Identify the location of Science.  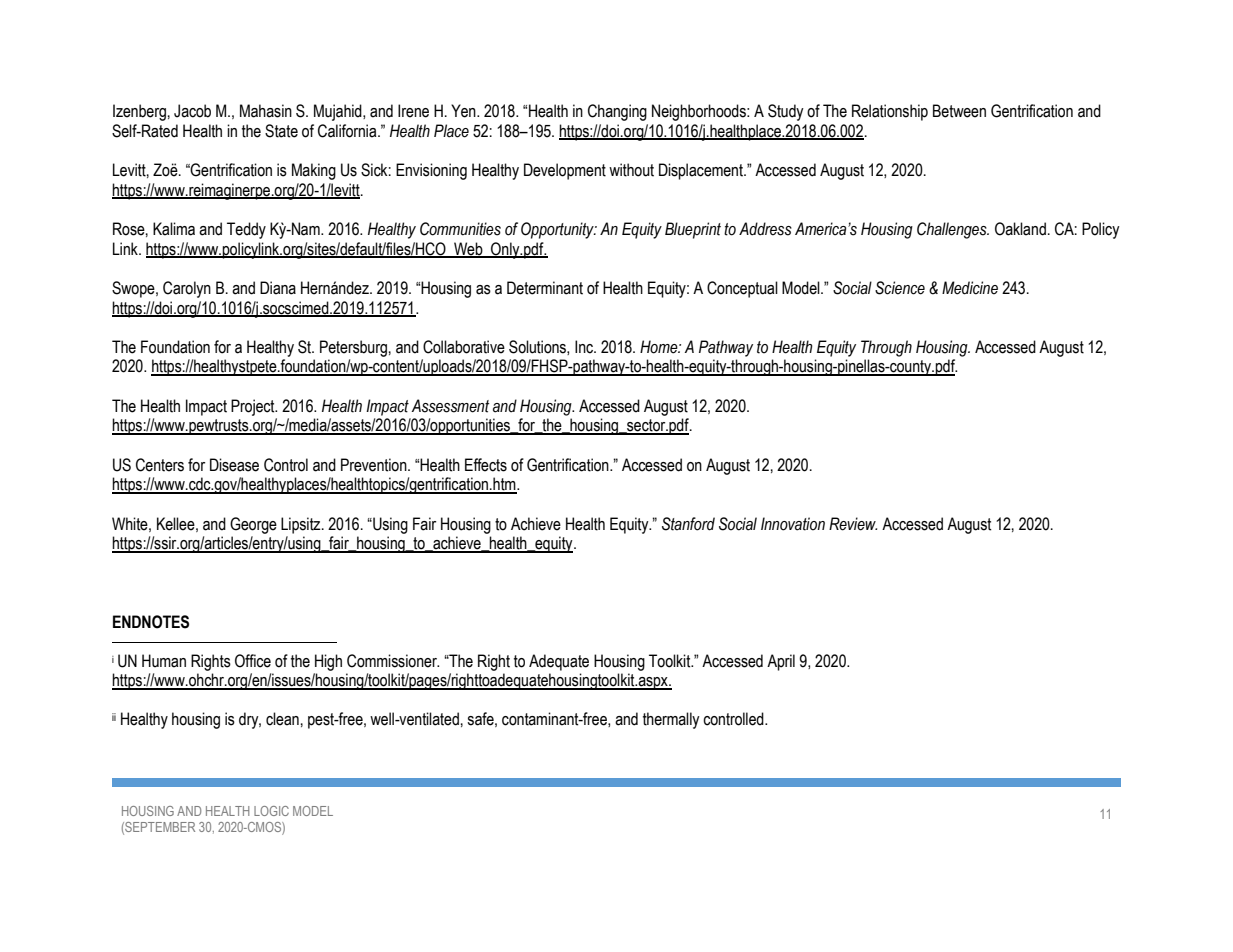
(900, 288).
